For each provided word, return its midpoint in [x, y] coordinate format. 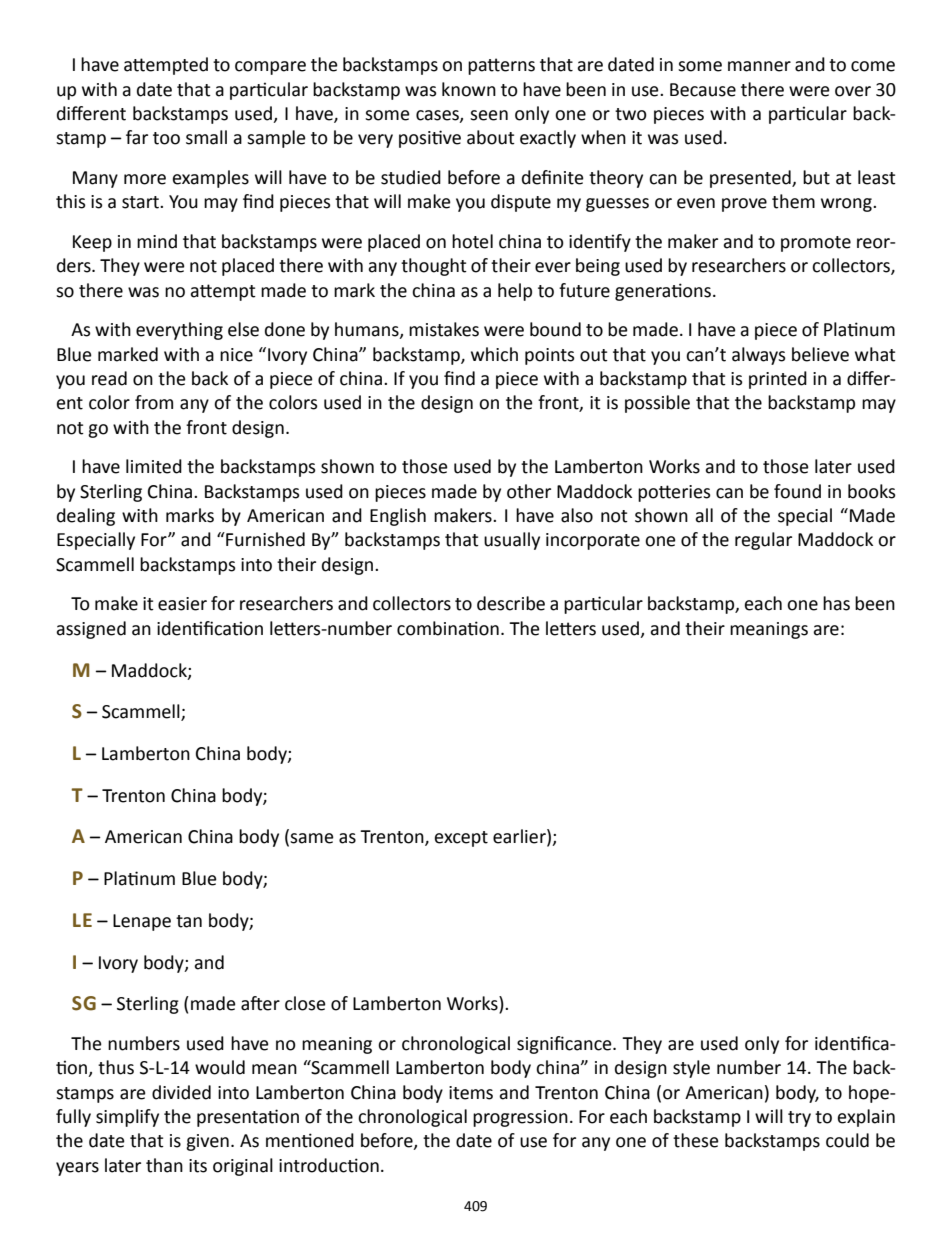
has [836, 603]
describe [511, 603]
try [799, 1119]
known [469, 89]
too [166, 138]
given [207, 1142]
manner [759, 66]
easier [182, 604]
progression [520, 1118]
